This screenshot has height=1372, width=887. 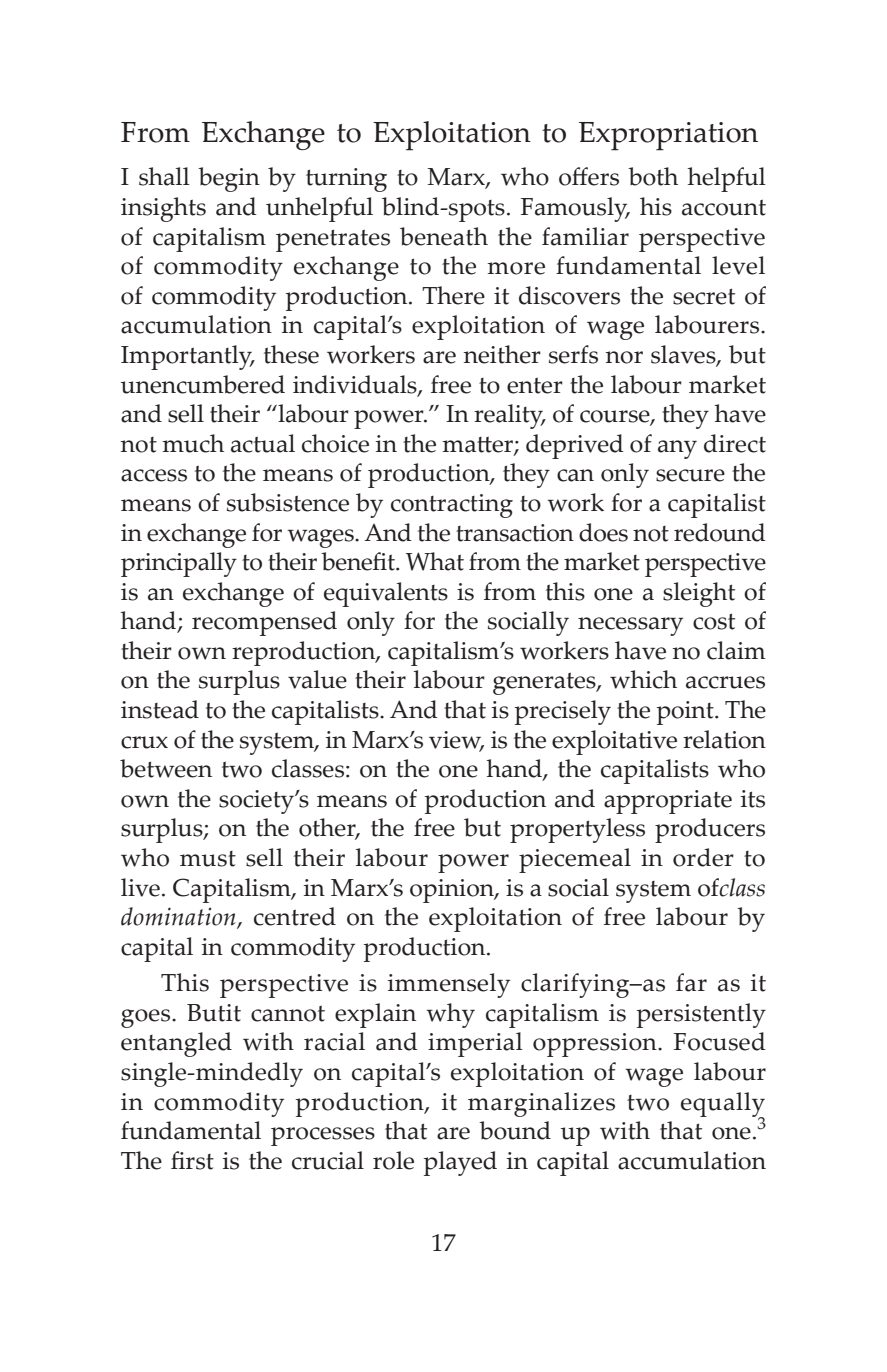 I want to click on reality, so click(x=510, y=416).
